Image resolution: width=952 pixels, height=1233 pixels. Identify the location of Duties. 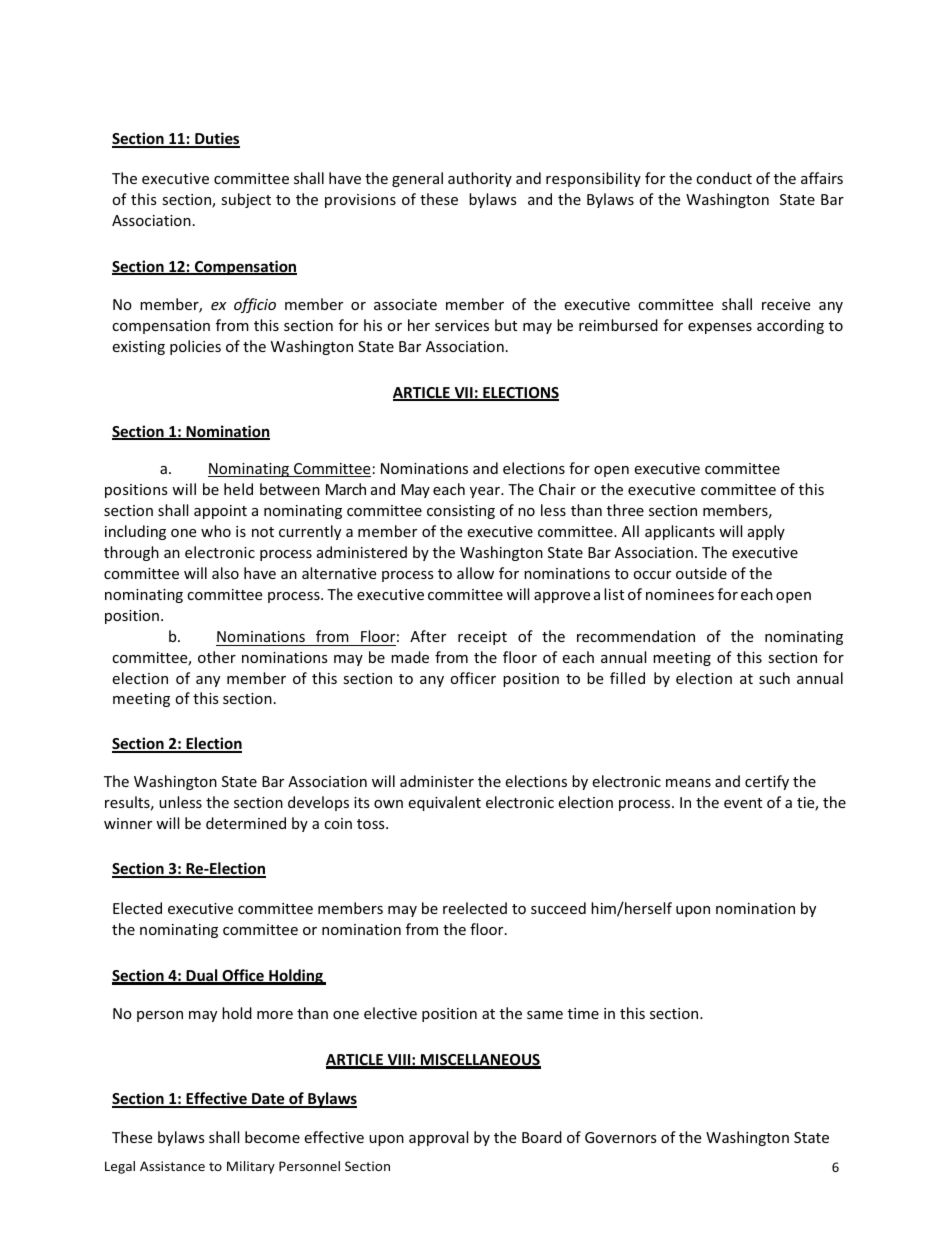
(216, 139).
